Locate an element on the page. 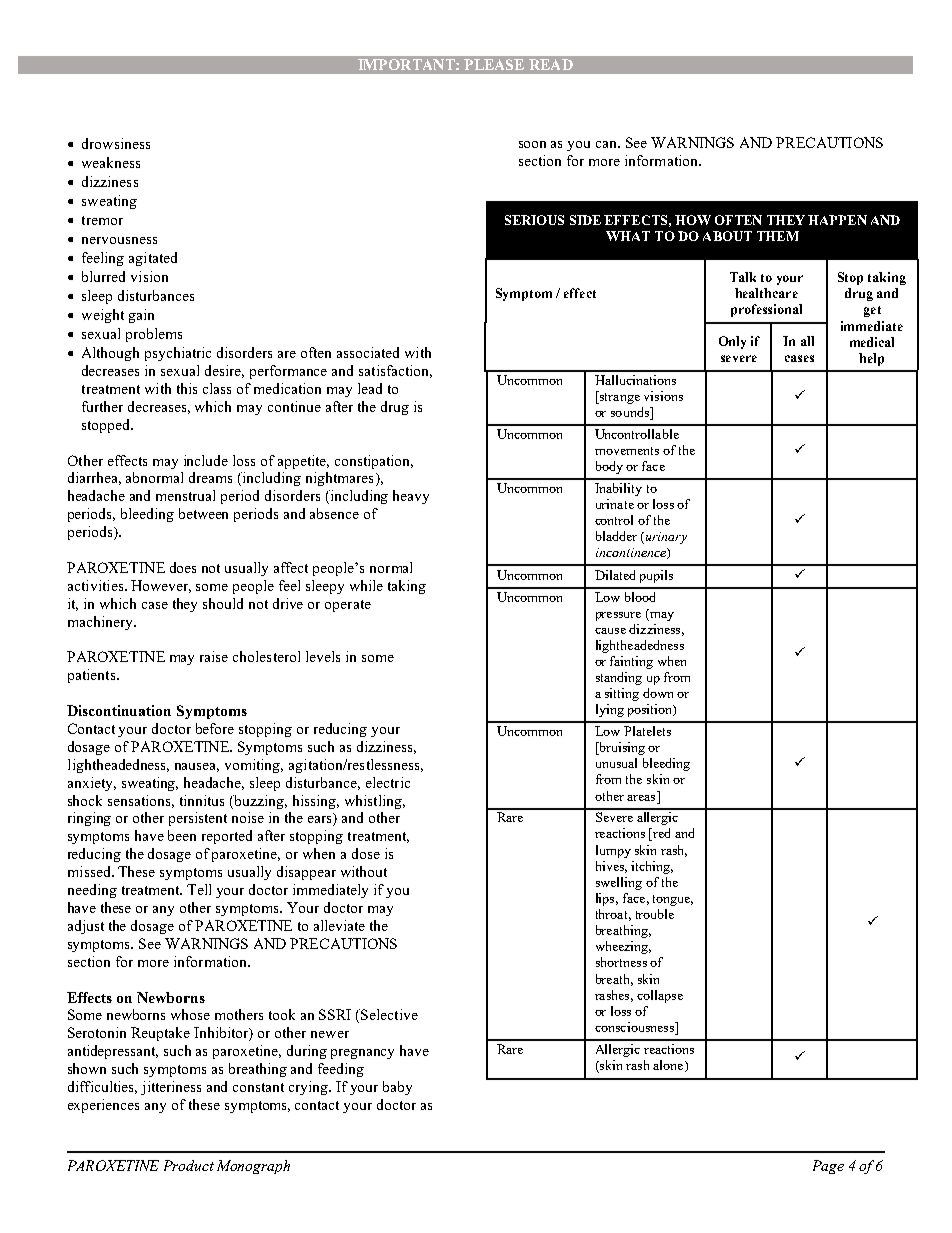 The width and height of the image is (952, 1233). HAPPEN is located at coordinates (837, 220).
